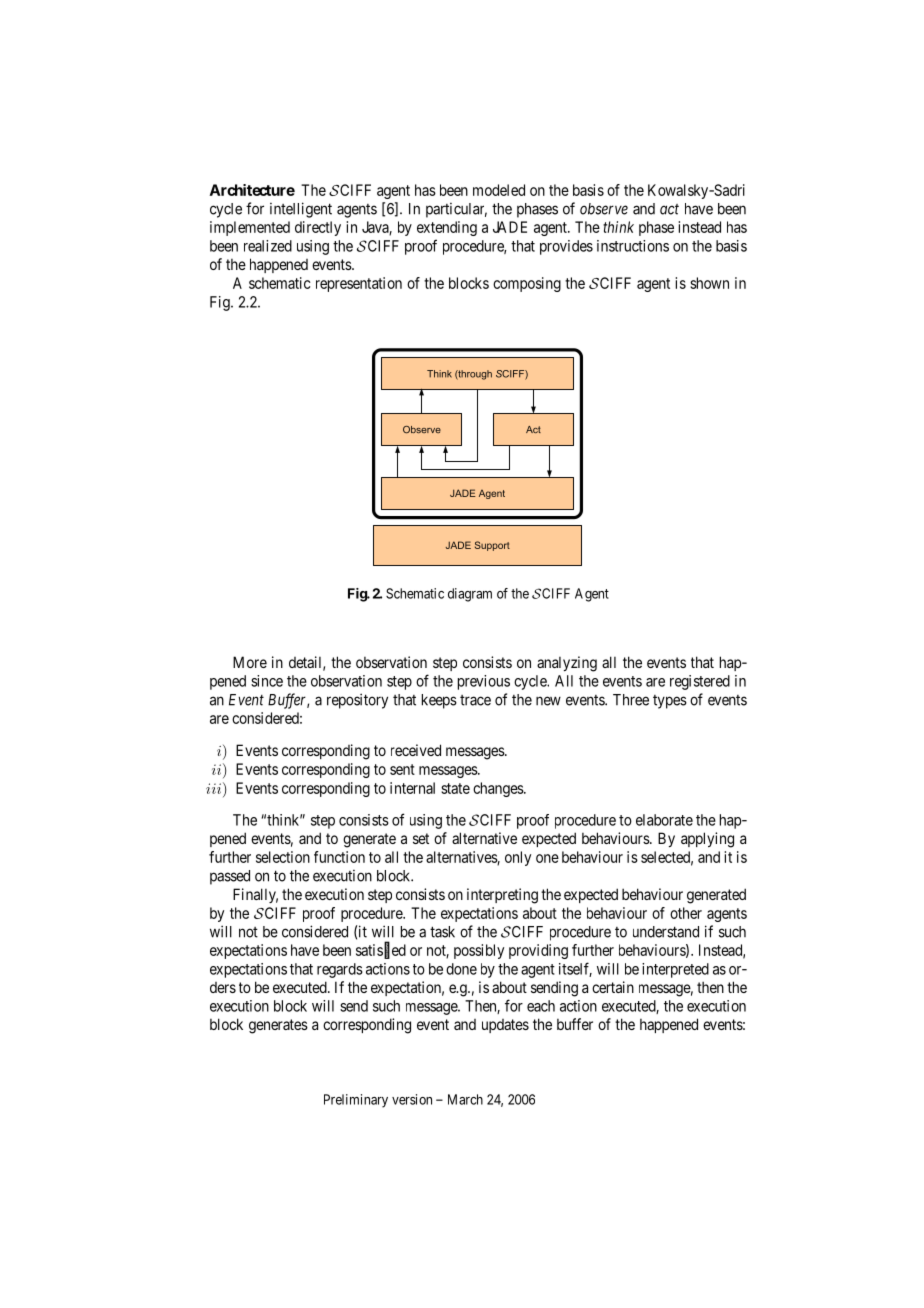 The image size is (924, 1308). What do you see at coordinates (633, 246) in the screenshot?
I see `instructions` at bounding box center [633, 246].
